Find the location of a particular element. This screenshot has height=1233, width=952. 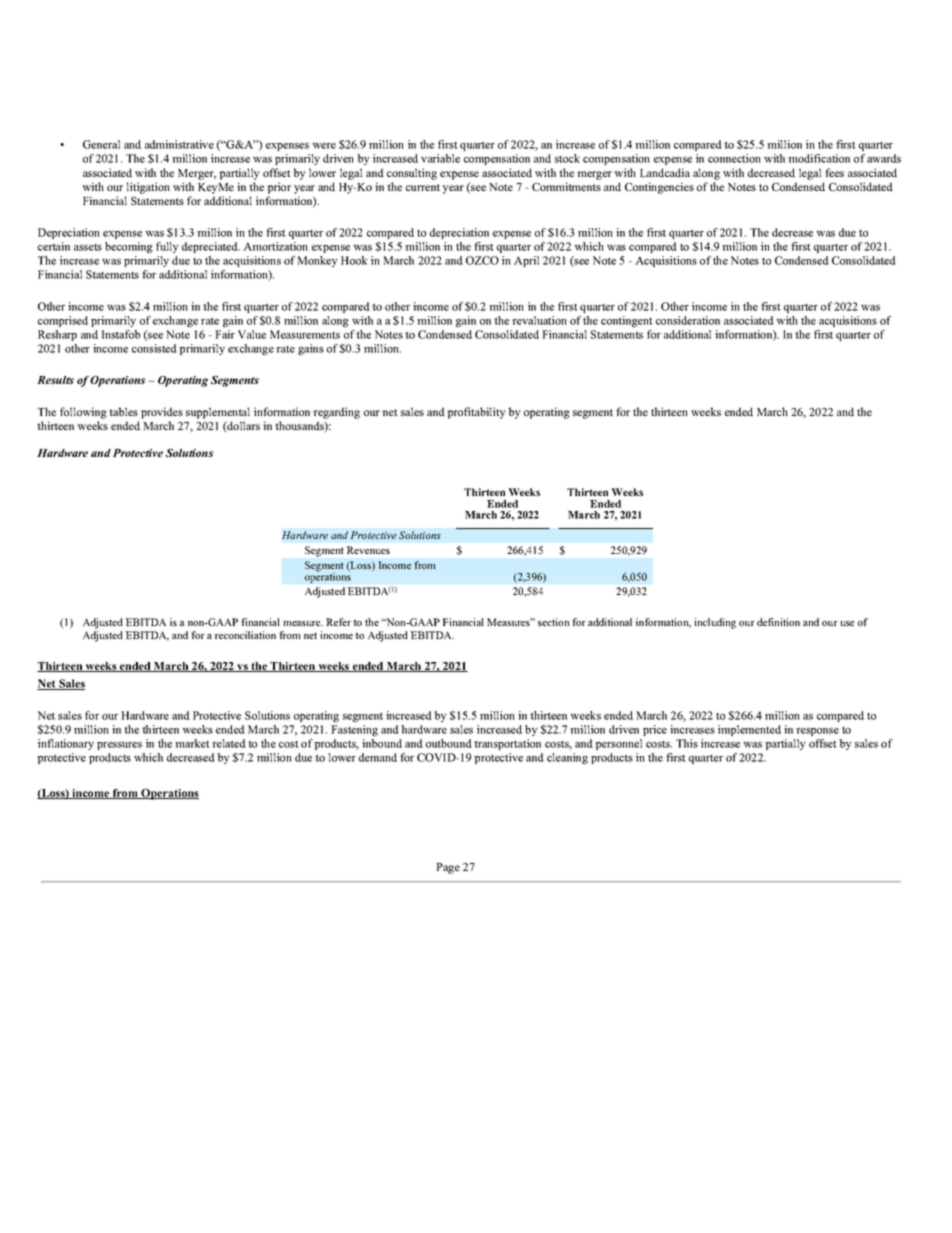

litigation is located at coordinates (148, 188).
